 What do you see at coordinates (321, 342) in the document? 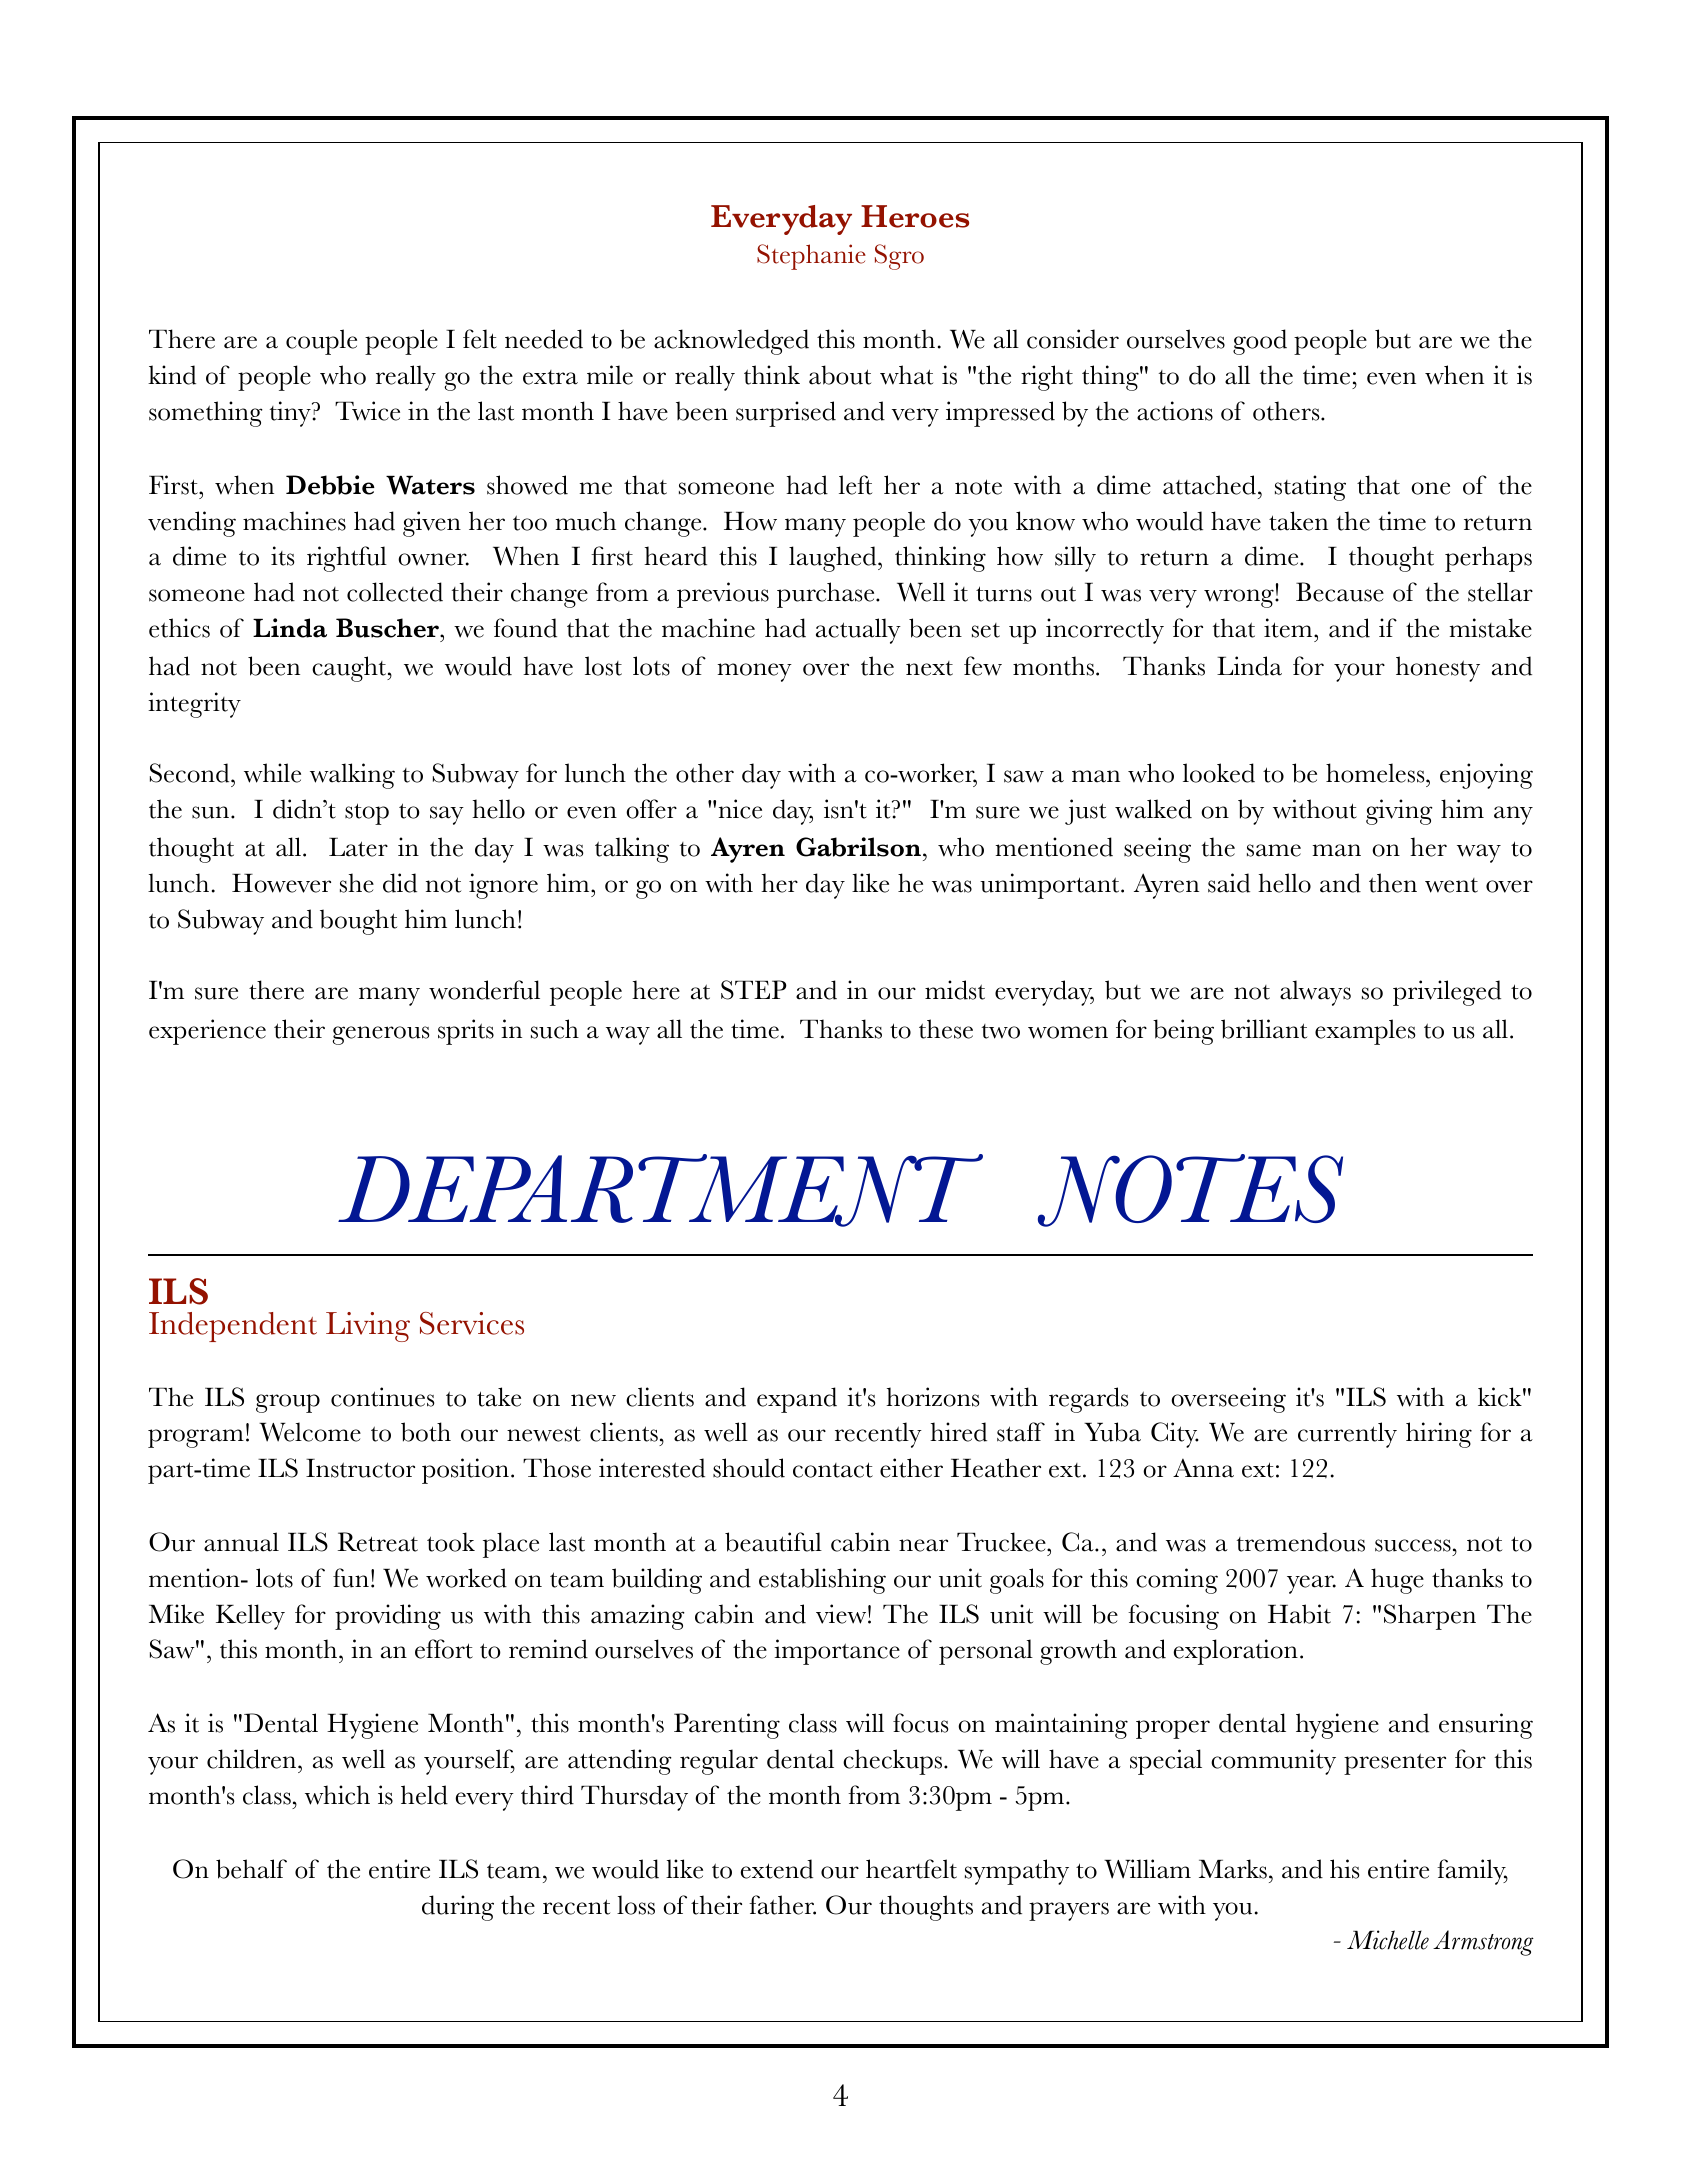
I see `couple` at bounding box center [321, 342].
